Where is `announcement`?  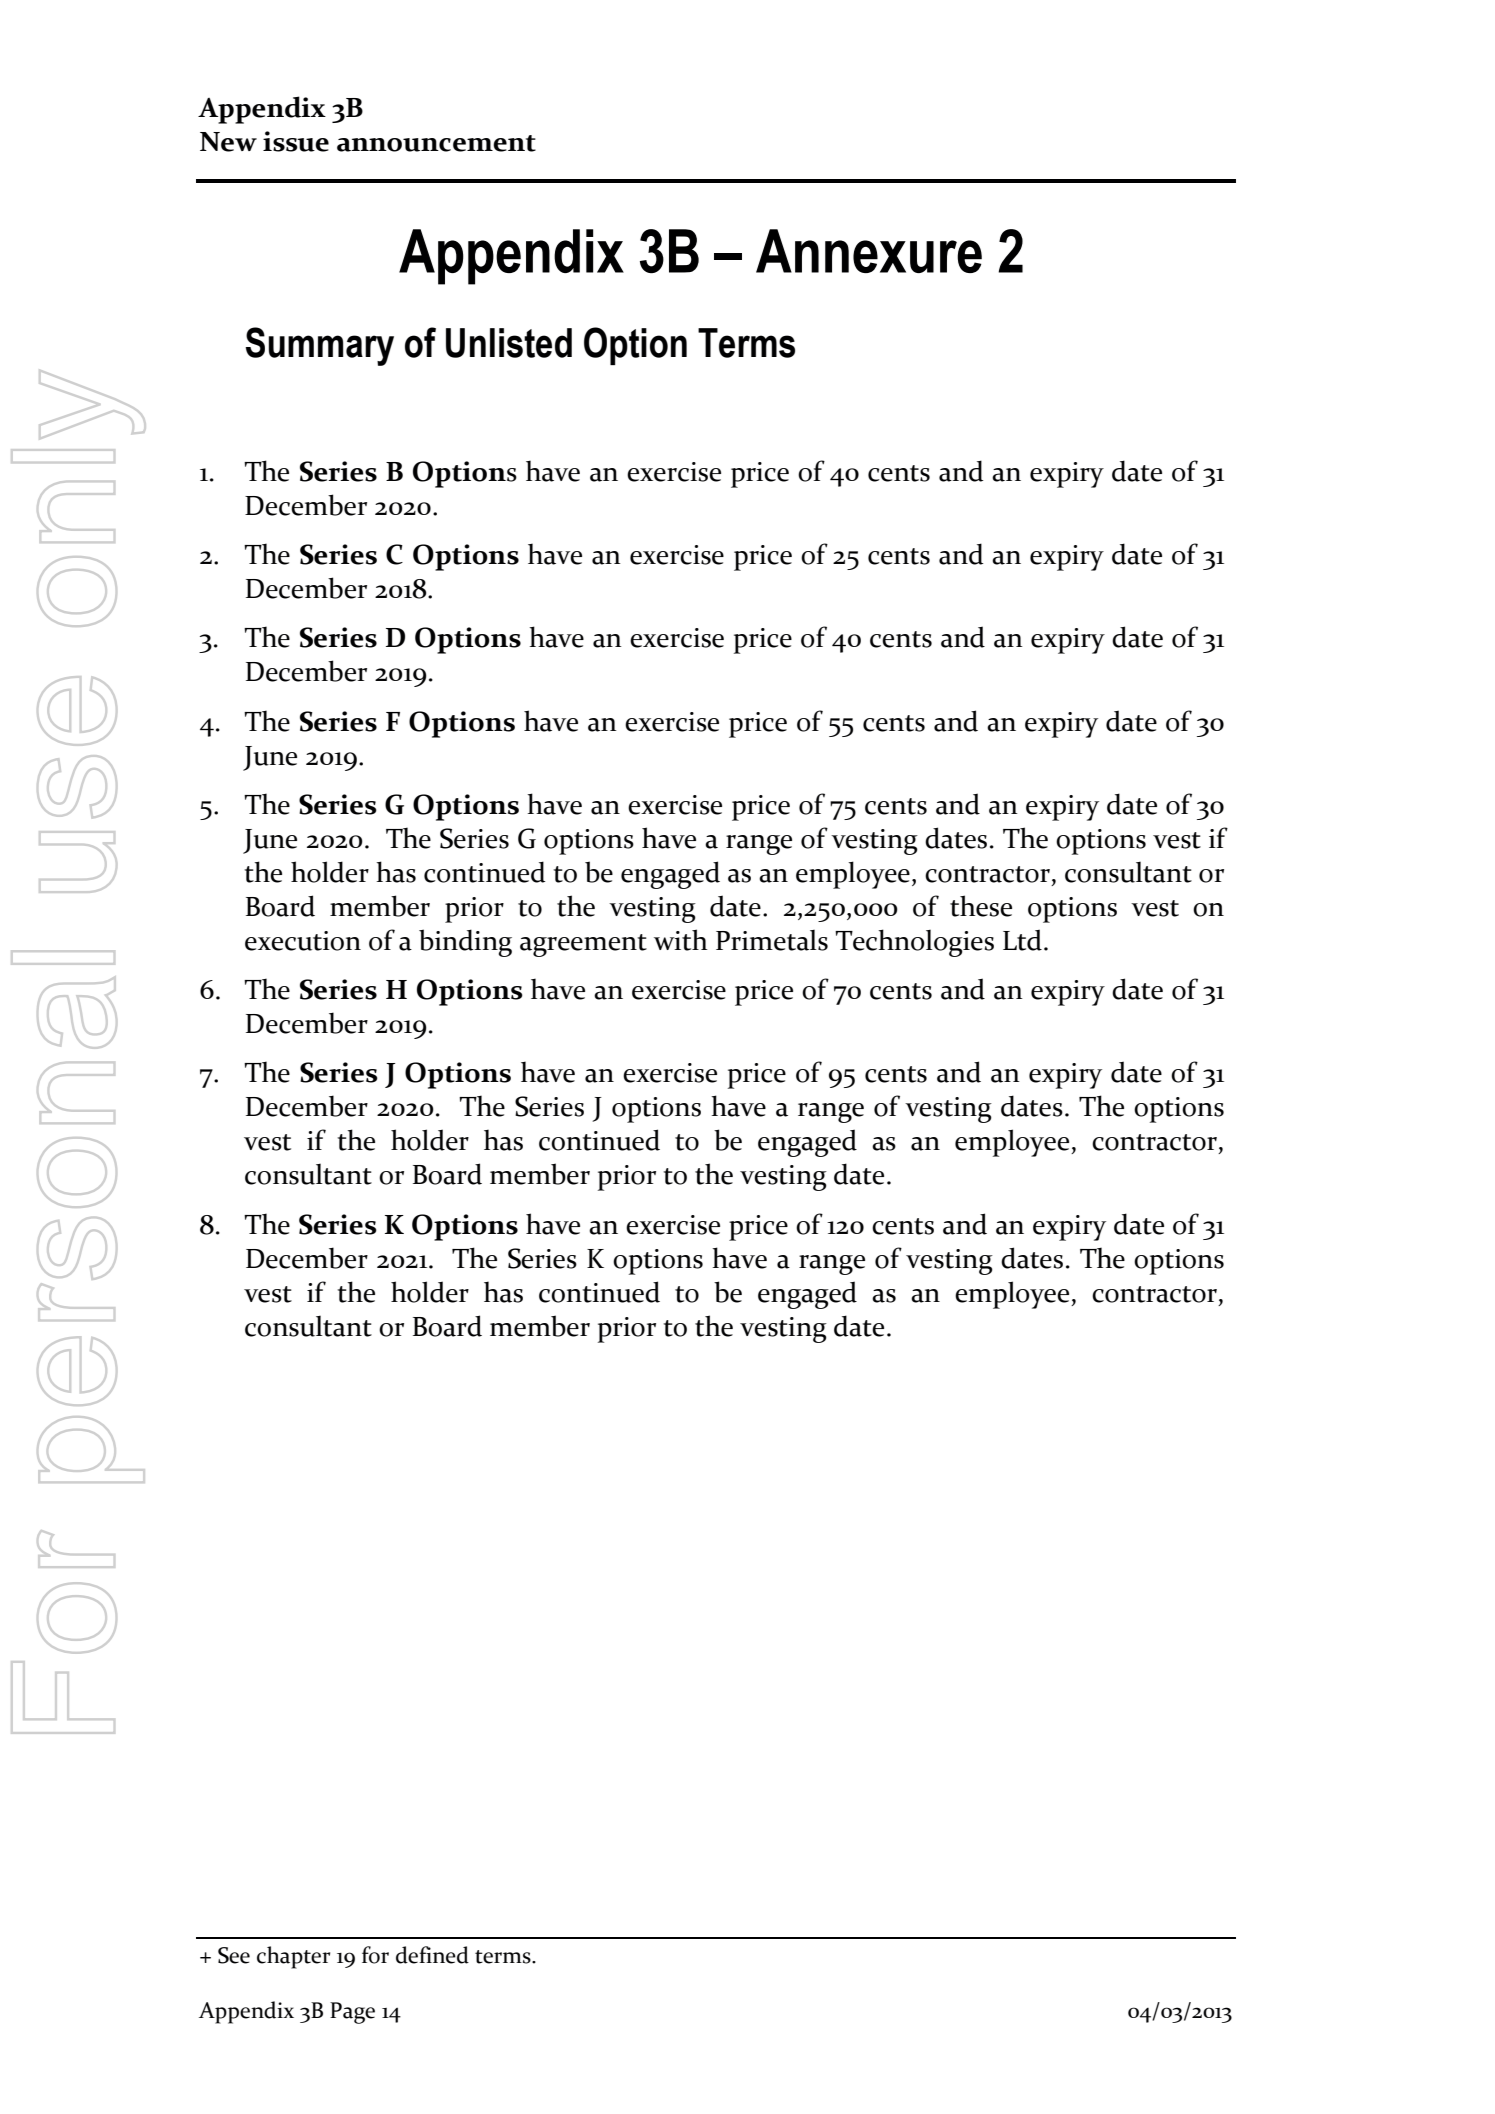
announcement is located at coordinates (436, 143).
